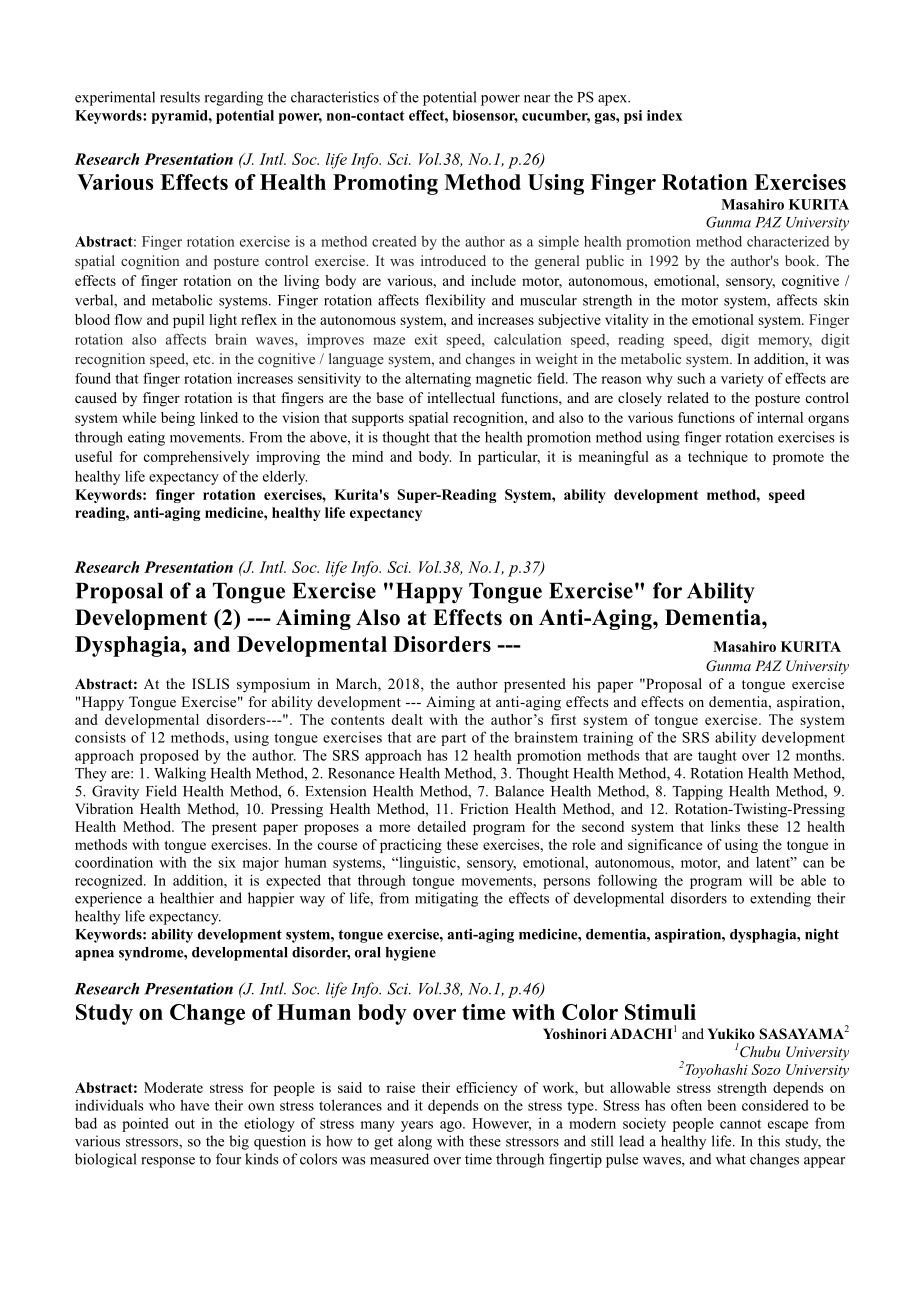 Image resolution: width=924 pixels, height=1308 pixels. I want to click on mitigating, so click(446, 899).
